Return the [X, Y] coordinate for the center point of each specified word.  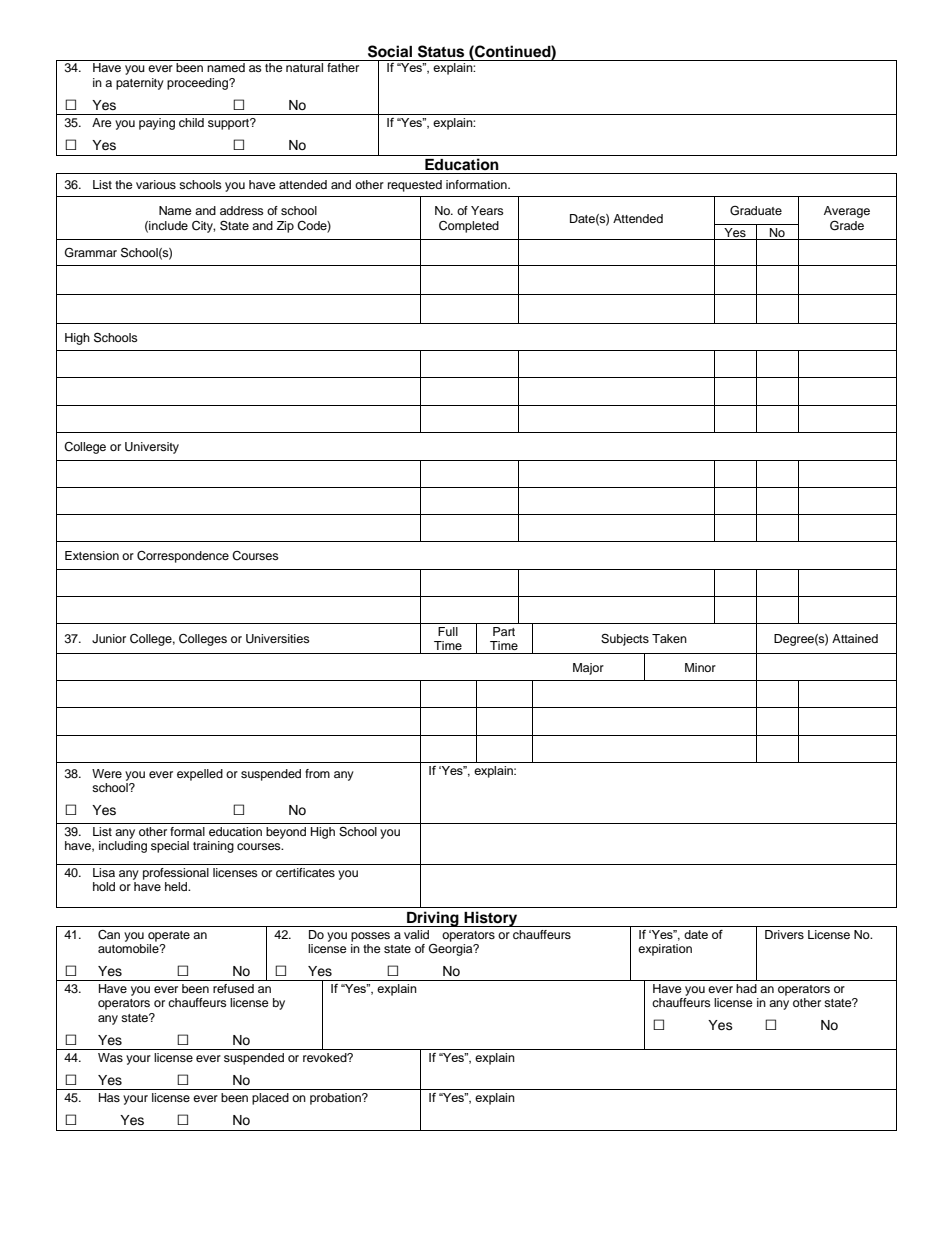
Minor [700, 667]
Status [441, 51]
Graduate [756, 211]
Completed [469, 227]
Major [588, 669]
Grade [847, 225]
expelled [200, 775]
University [152, 448]
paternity [140, 84]
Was [110, 1057]
